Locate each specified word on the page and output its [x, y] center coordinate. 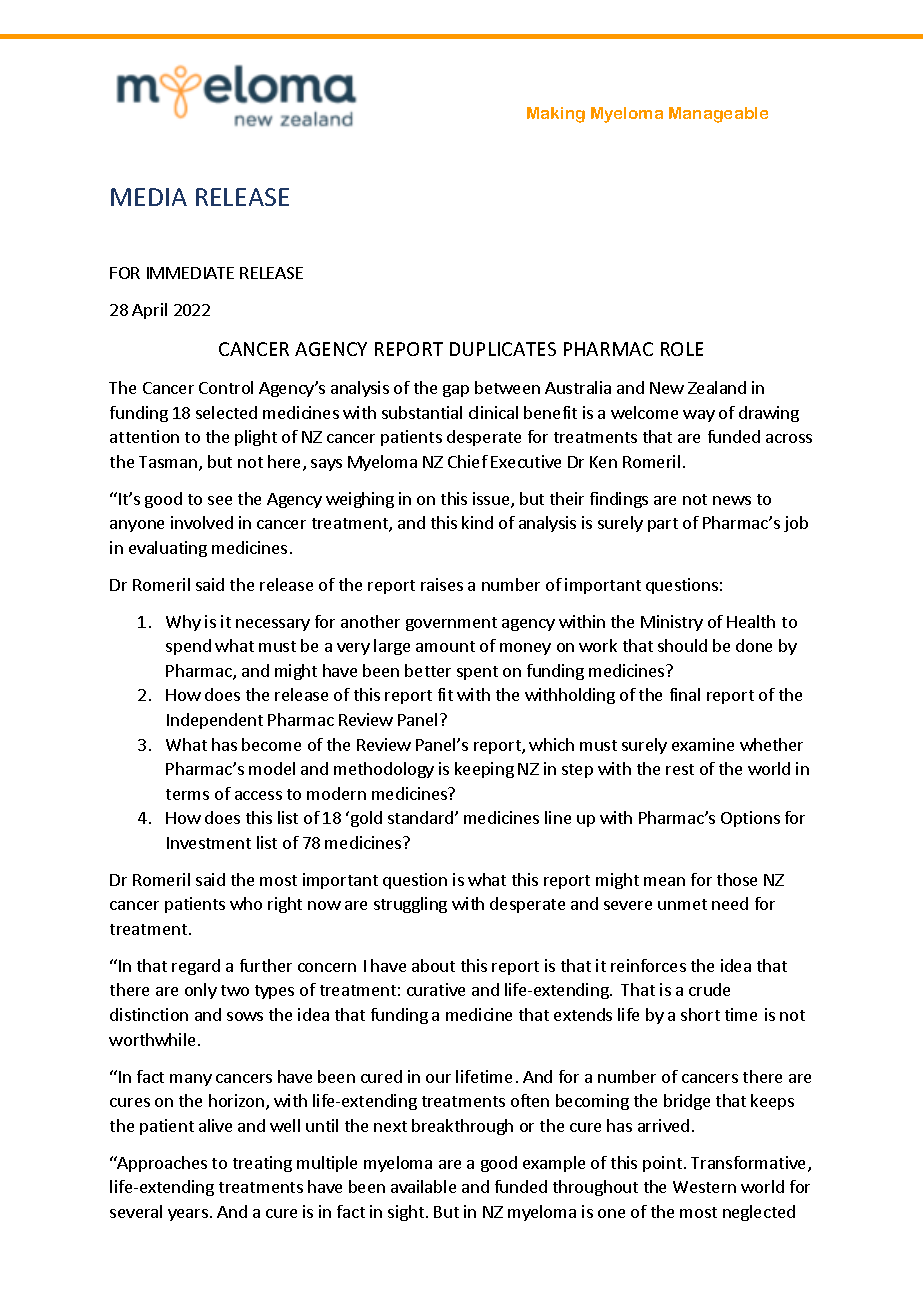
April [149, 311]
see [220, 500]
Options [750, 819]
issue [492, 500]
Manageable [718, 115]
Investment [209, 843]
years [188, 1215]
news [732, 500]
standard [422, 817]
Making [556, 115]
